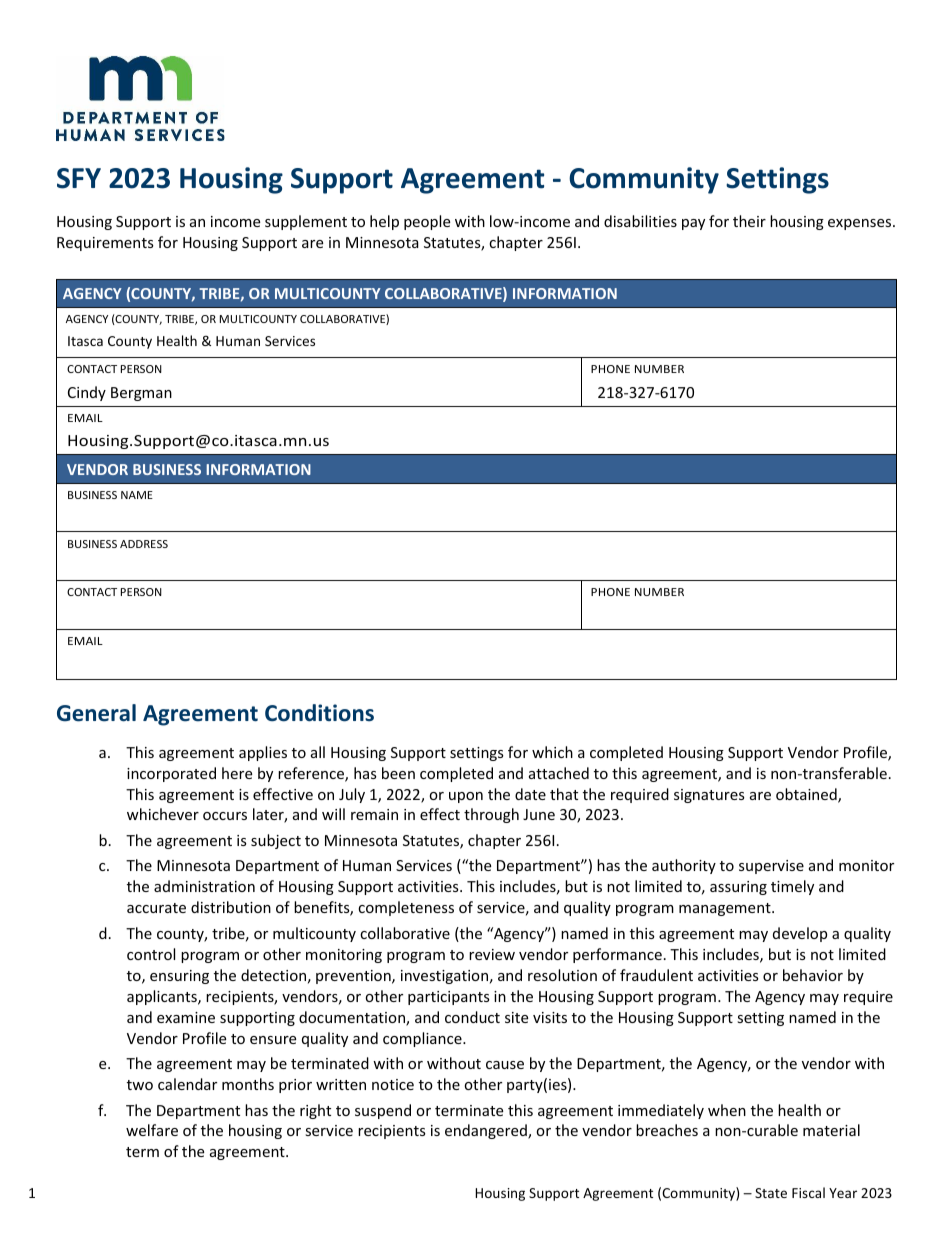 This document has height=1233, width=952. What do you see at coordinates (487, 1131) in the document?
I see `endangered` at bounding box center [487, 1131].
